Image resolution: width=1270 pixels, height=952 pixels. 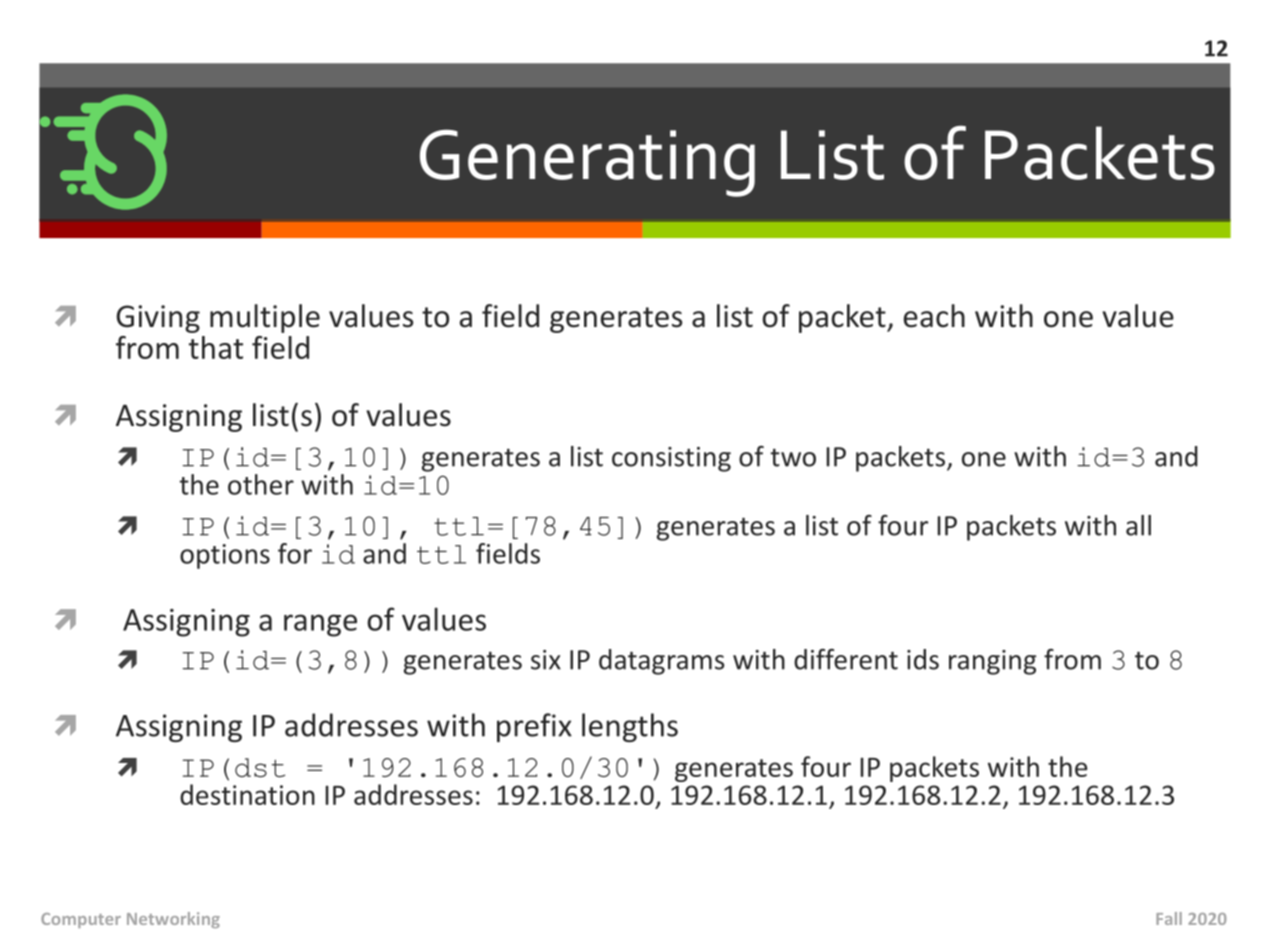 What do you see at coordinates (295, 553) in the page?
I see `for` at bounding box center [295, 553].
